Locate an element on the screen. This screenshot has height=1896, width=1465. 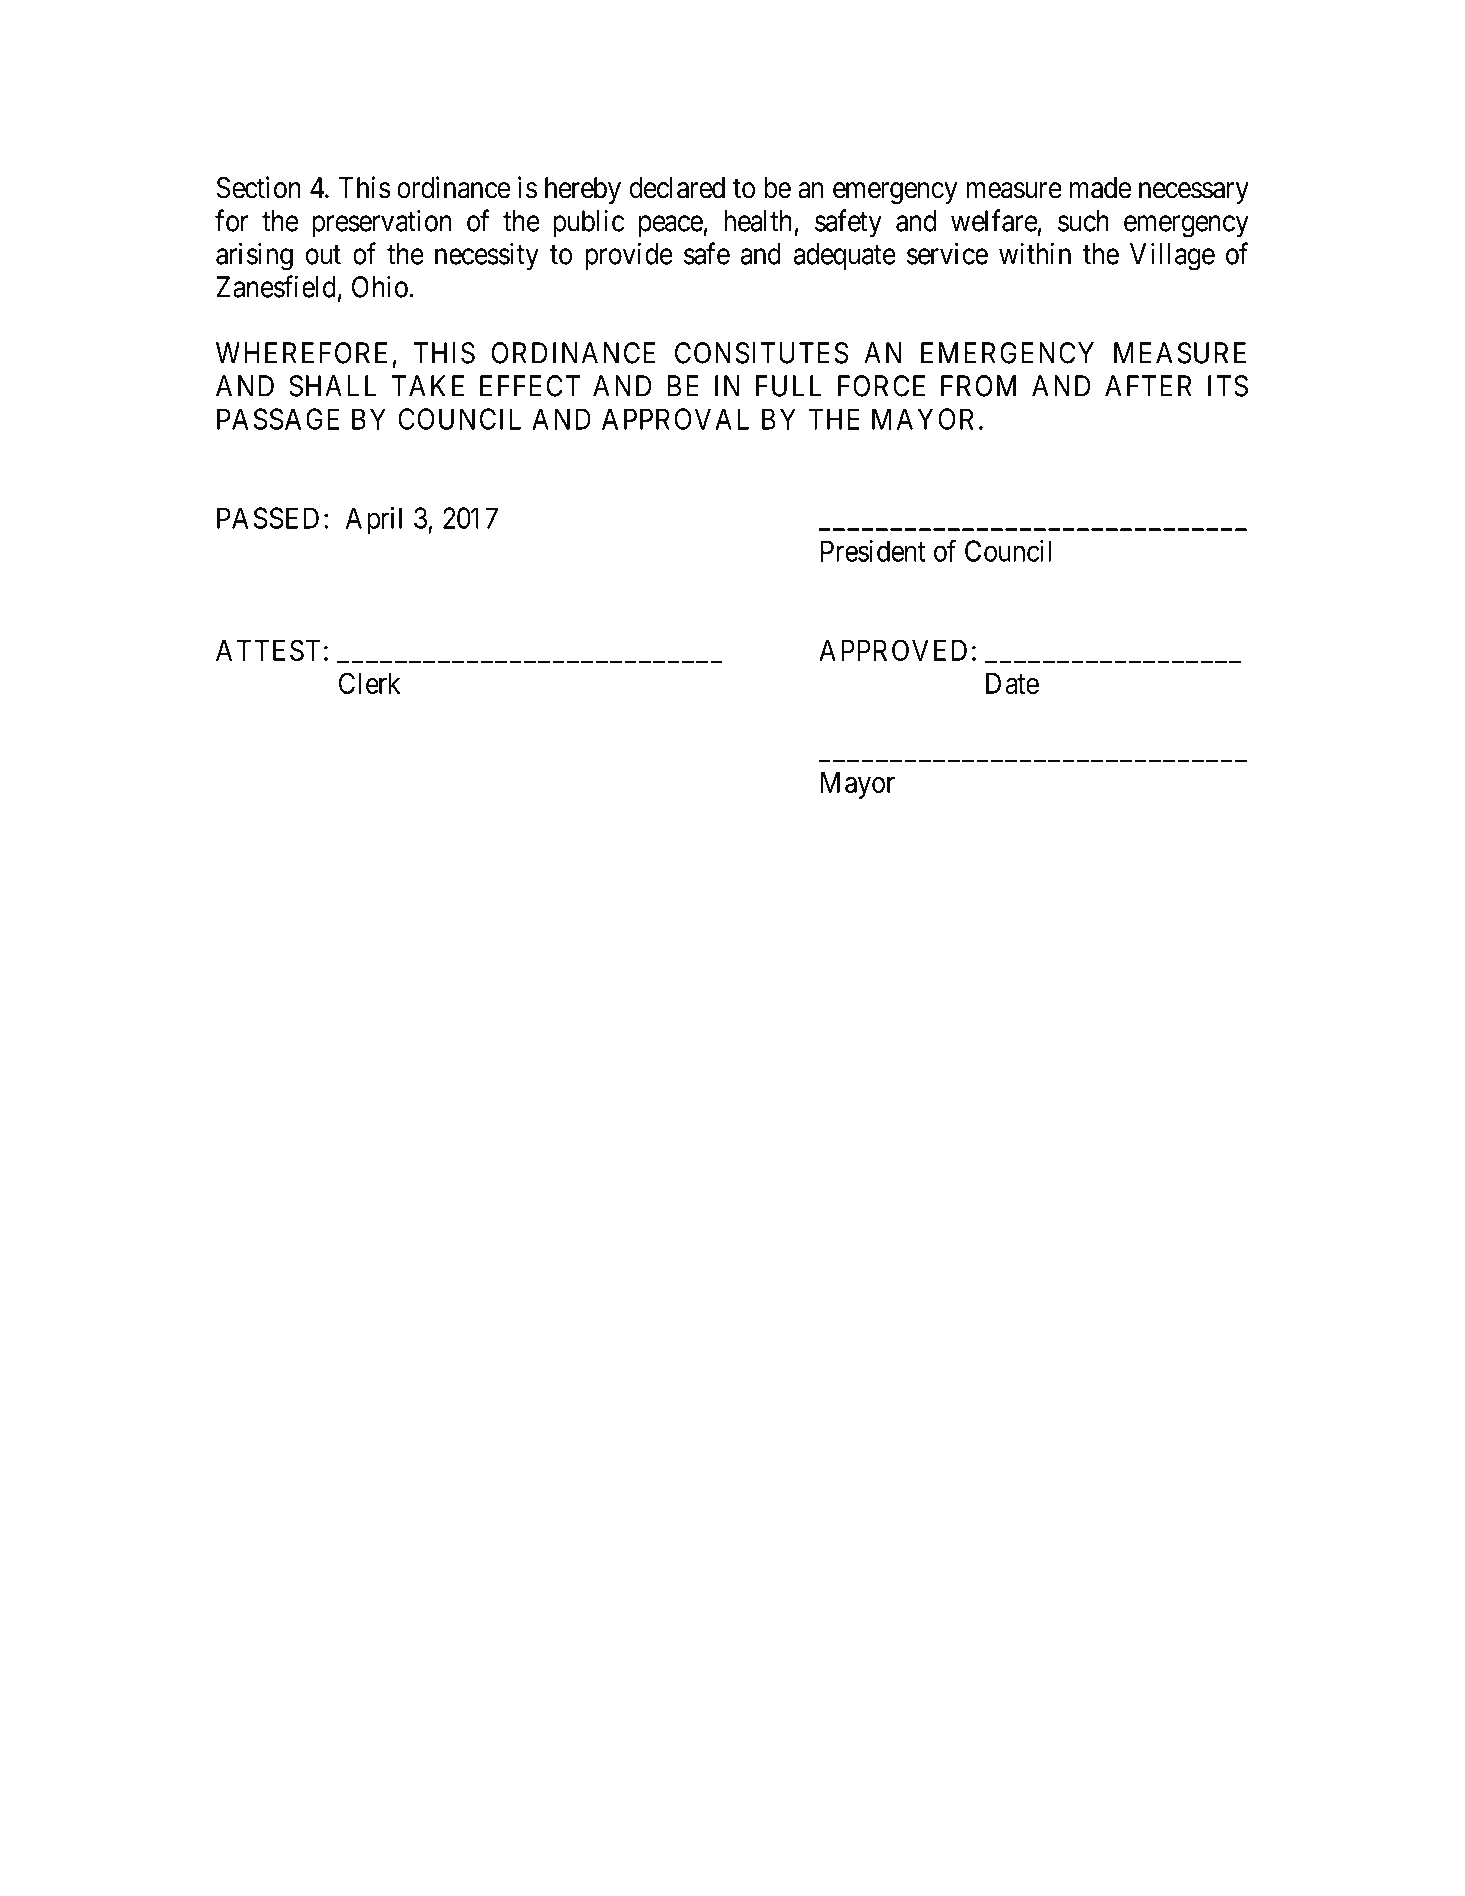
health is located at coordinates (758, 221).
